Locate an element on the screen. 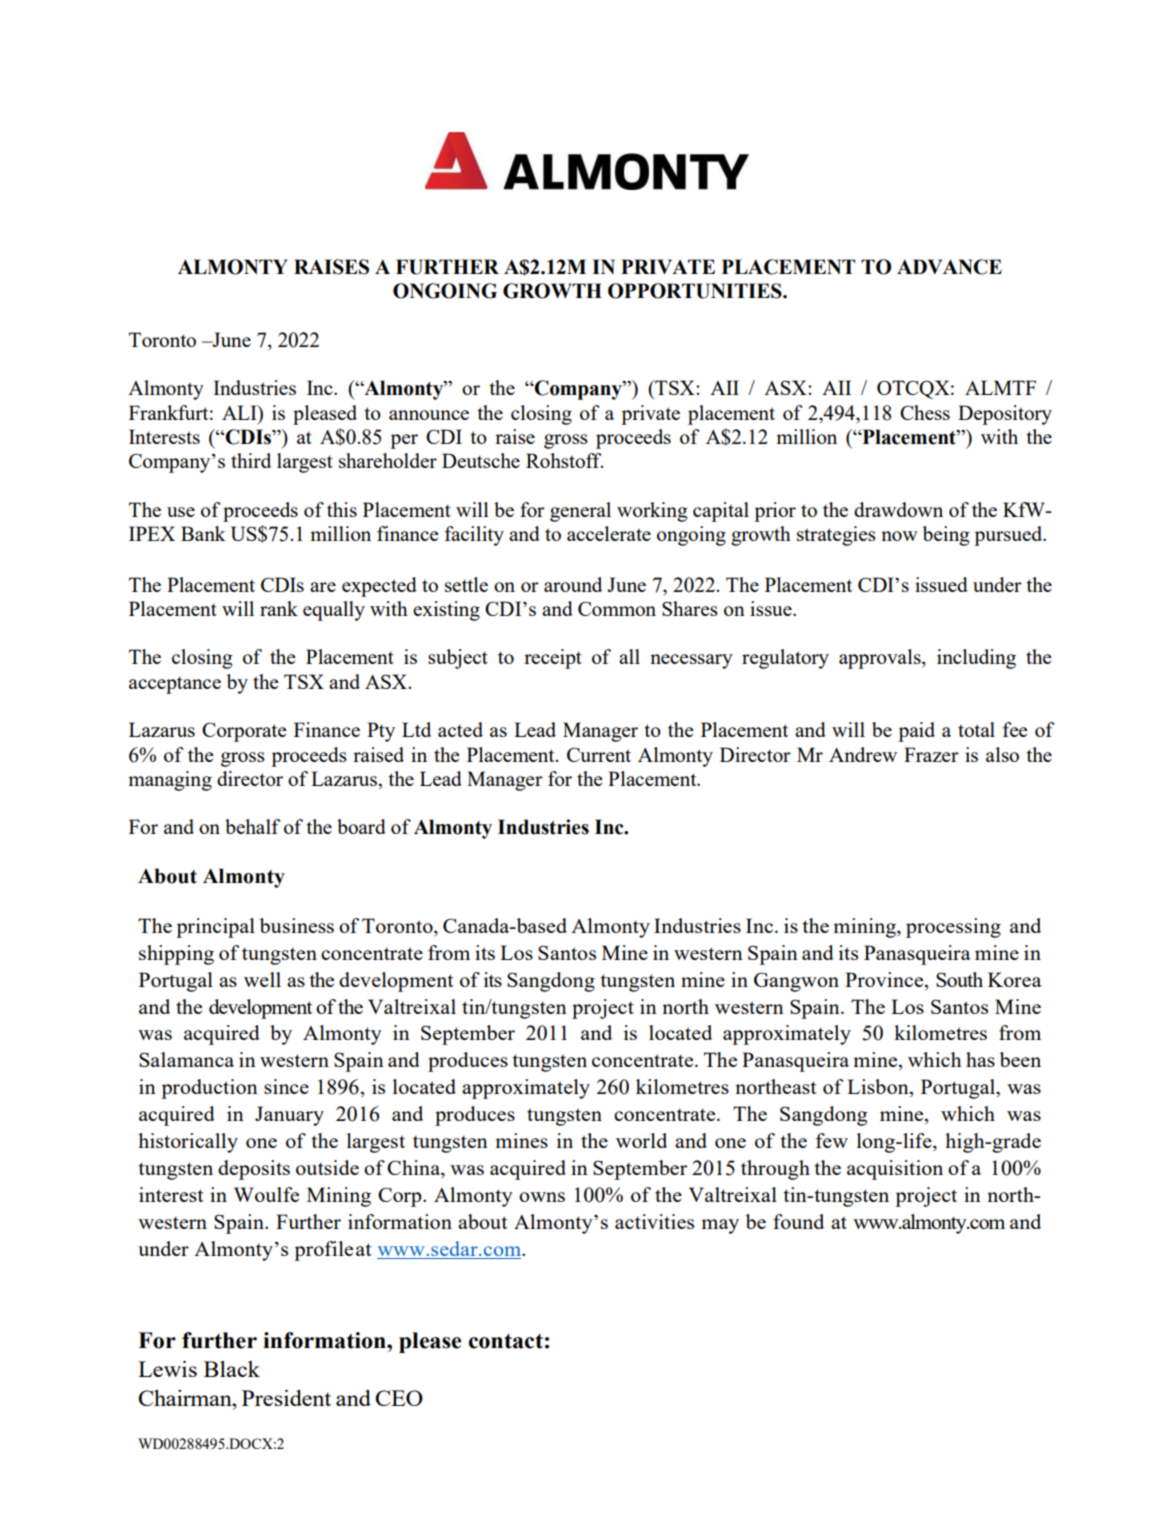 This screenshot has height=1520, width=1175. behalf is located at coordinates (253, 826).
